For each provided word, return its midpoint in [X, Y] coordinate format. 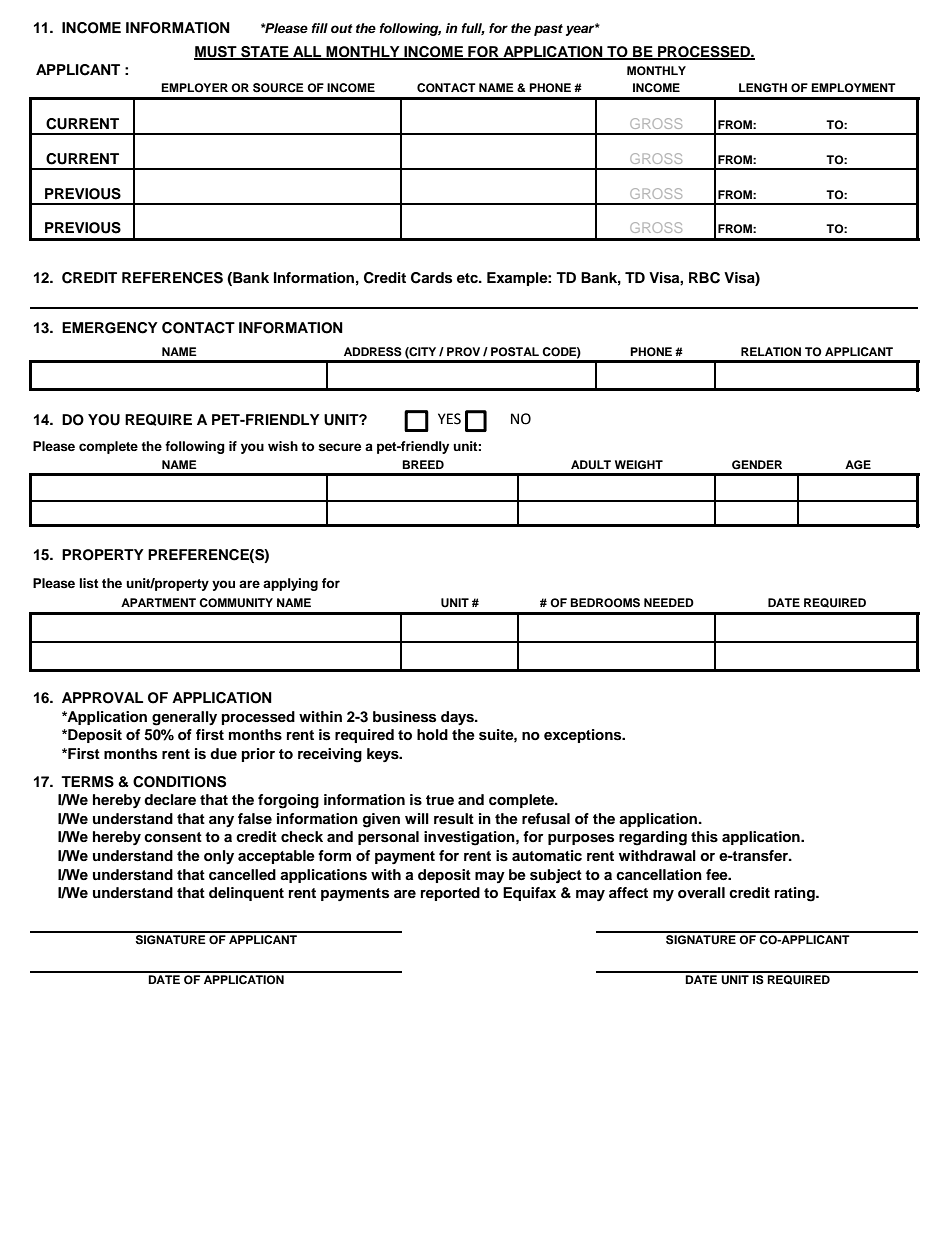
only [219, 857]
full [473, 29]
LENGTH [763, 88]
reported [450, 894]
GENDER [757, 465]
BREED [423, 464]
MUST [216, 53]
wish [283, 446]
